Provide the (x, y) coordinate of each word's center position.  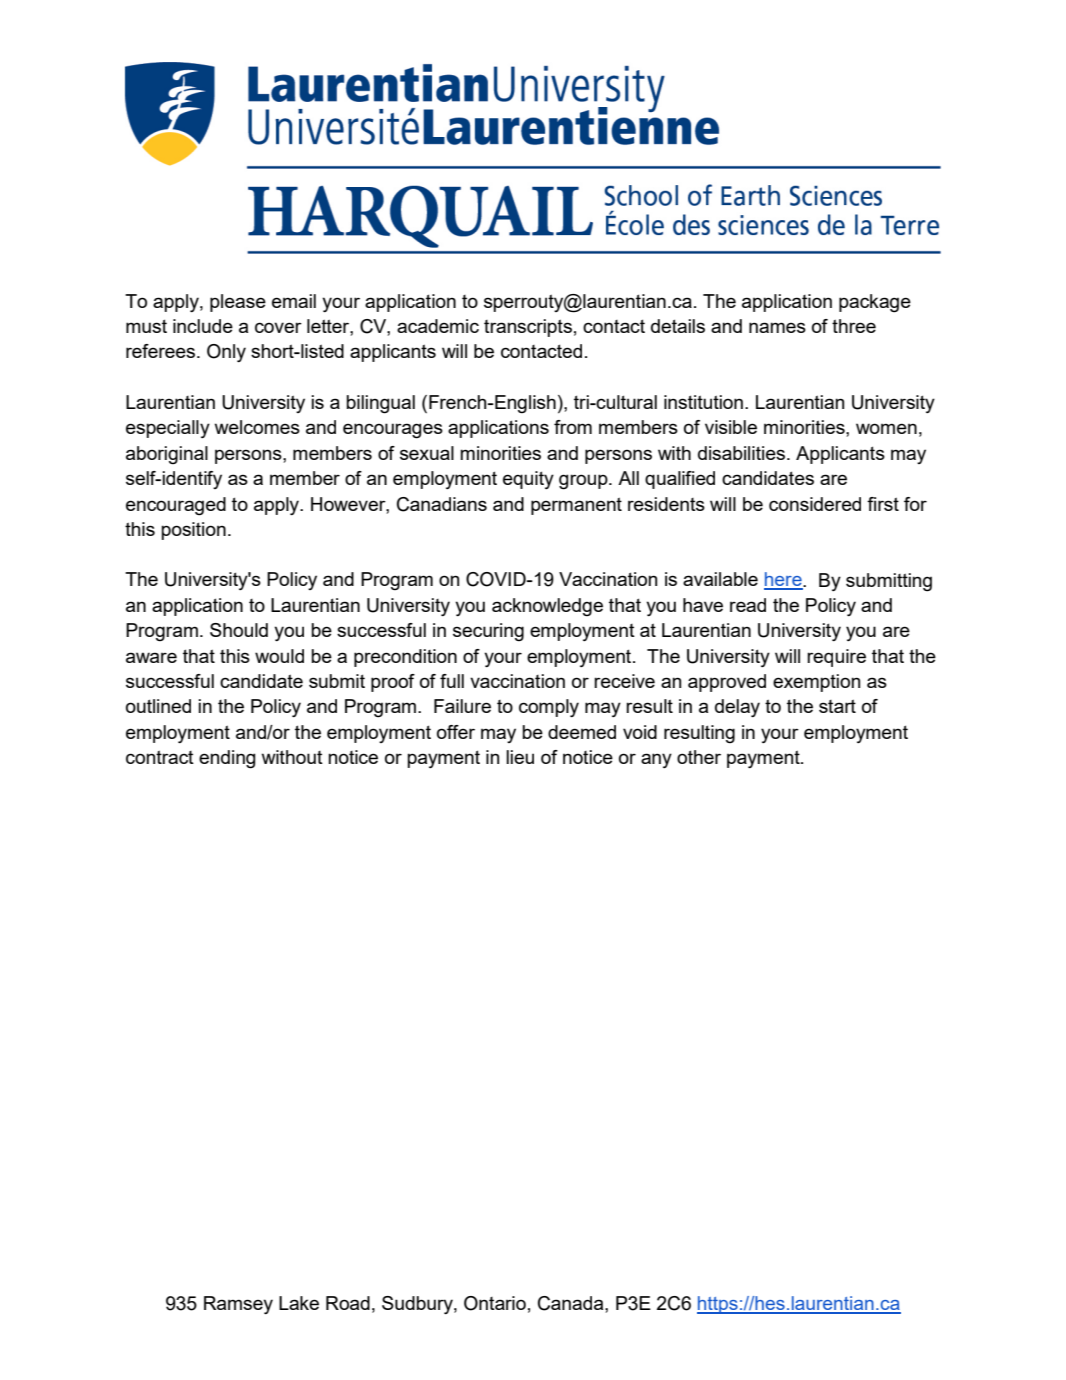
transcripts (528, 328)
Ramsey (238, 1305)
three (854, 326)
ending (227, 759)
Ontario (495, 1303)
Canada (572, 1303)
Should (239, 630)
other (699, 757)
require (836, 658)
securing (488, 632)
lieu (520, 757)
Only (226, 353)
